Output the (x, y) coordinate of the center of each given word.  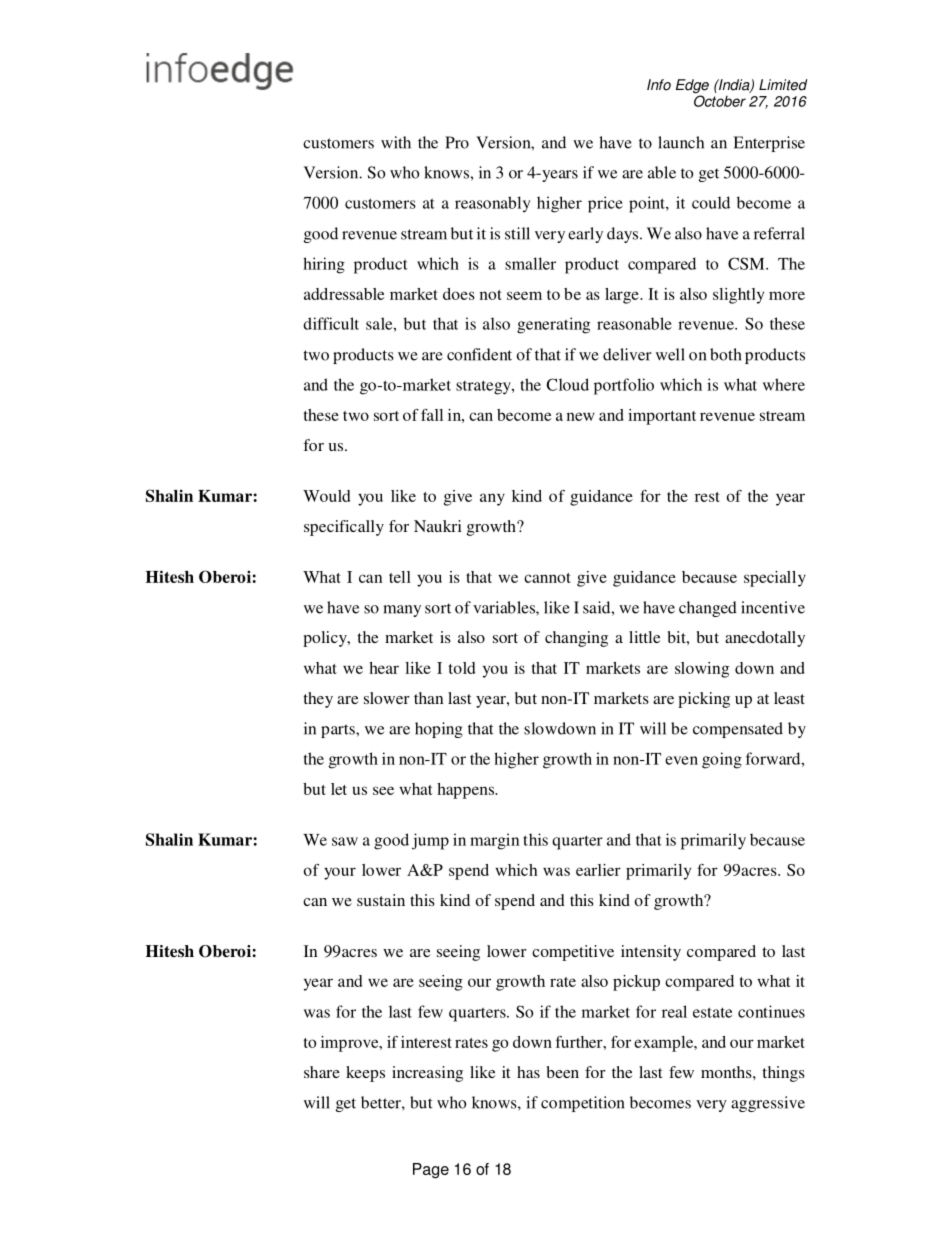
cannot (547, 578)
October (720, 101)
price (605, 204)
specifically (344, 528)
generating (553, 325)
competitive (573, 953)
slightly (738, 296)
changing (576, 639)
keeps (365, 1074)
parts (339, 731)
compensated (738, 730)
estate (712, 1012)
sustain (381, 900)
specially (775, 579)
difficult (331, 323)
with (396, 142)
